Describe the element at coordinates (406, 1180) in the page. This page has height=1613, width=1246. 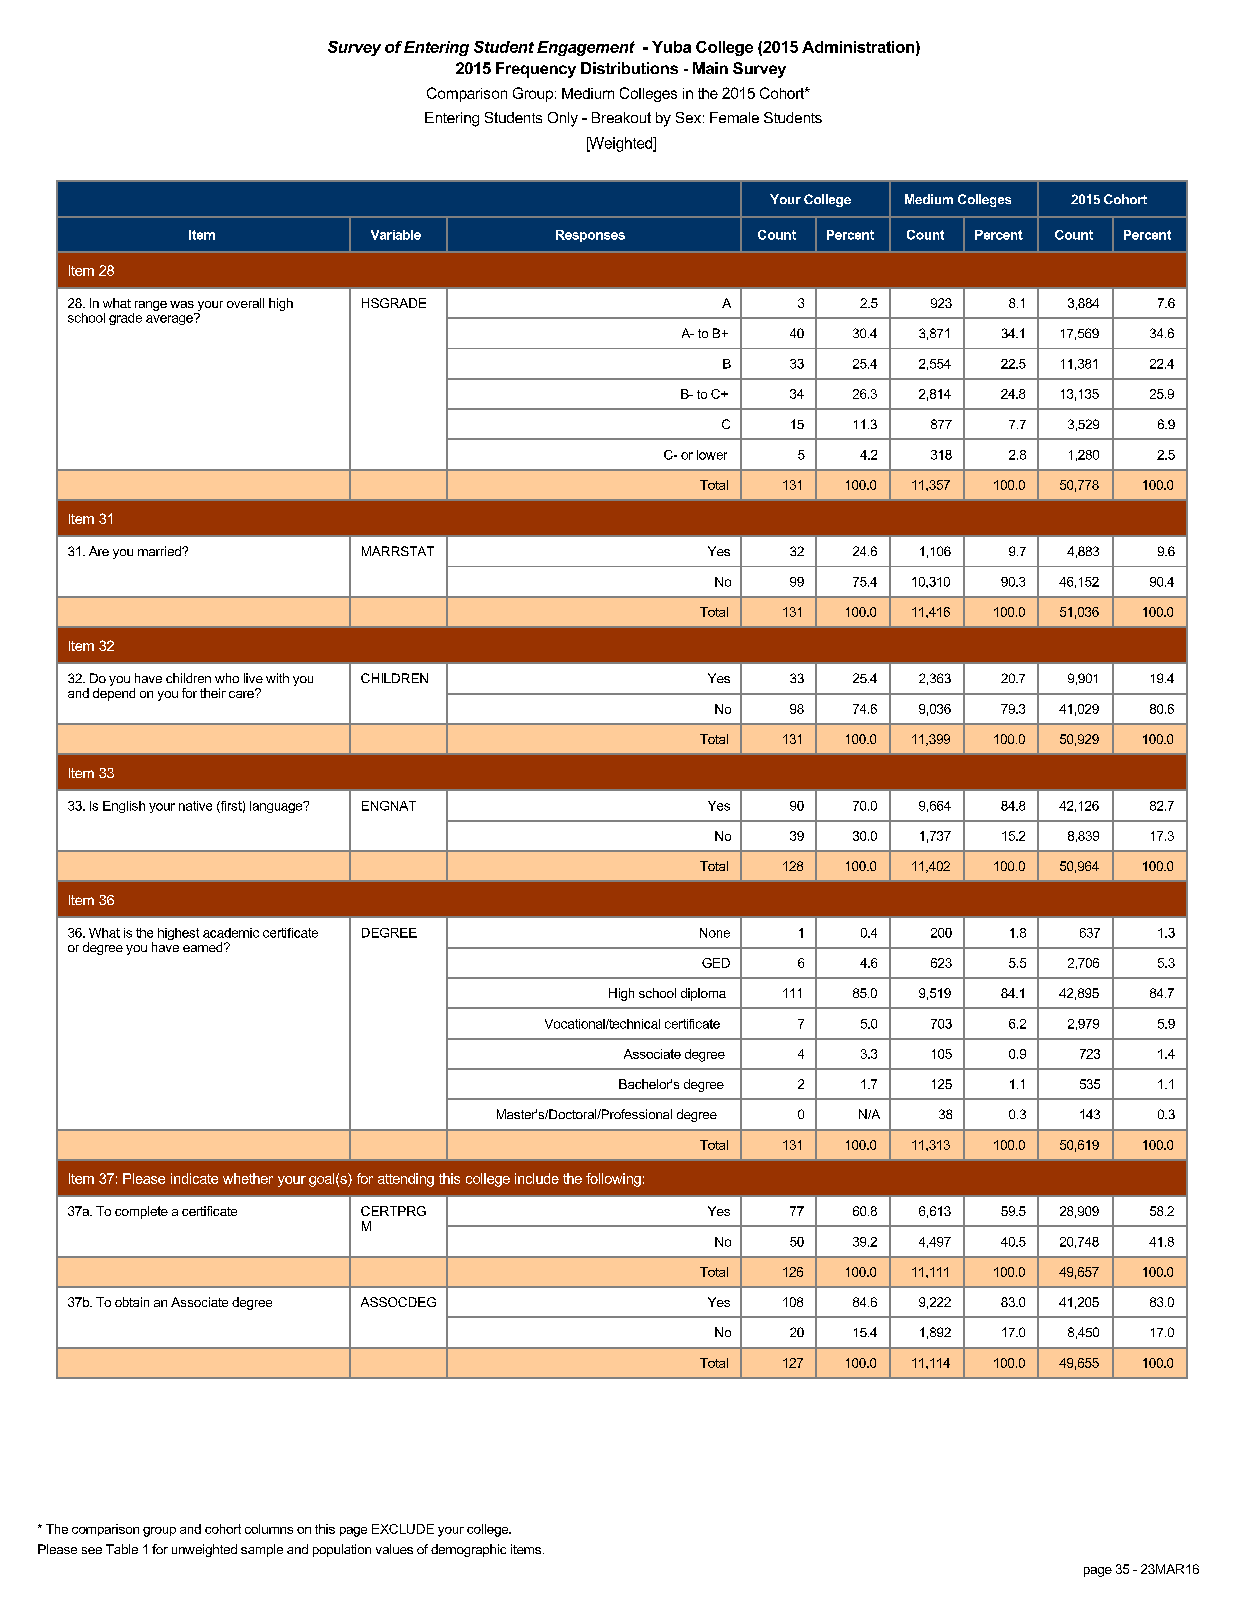
I see `attending` at that location.
